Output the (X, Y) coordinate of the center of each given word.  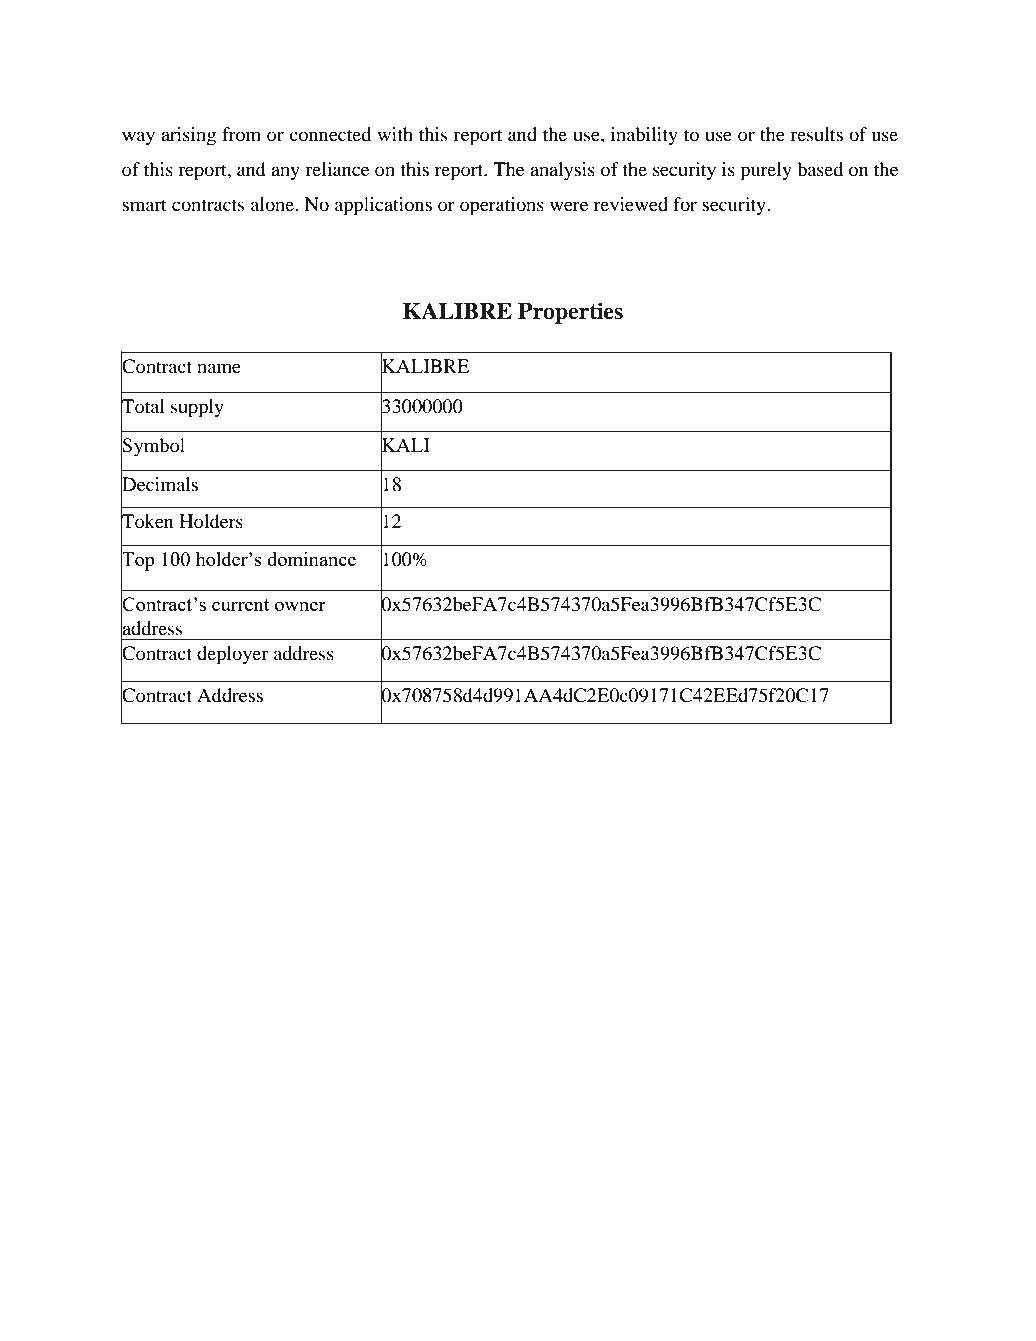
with (395, 134)
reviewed (631, 204)
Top (138, 560)
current (240, 605)
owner (300, 606)
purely (766, 171)
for (685, 204)
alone (273, 204)
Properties (570, 313)
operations (502, 206)
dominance (311, 559)
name (219, 368)
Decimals (159, 484)
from (241, 134)
